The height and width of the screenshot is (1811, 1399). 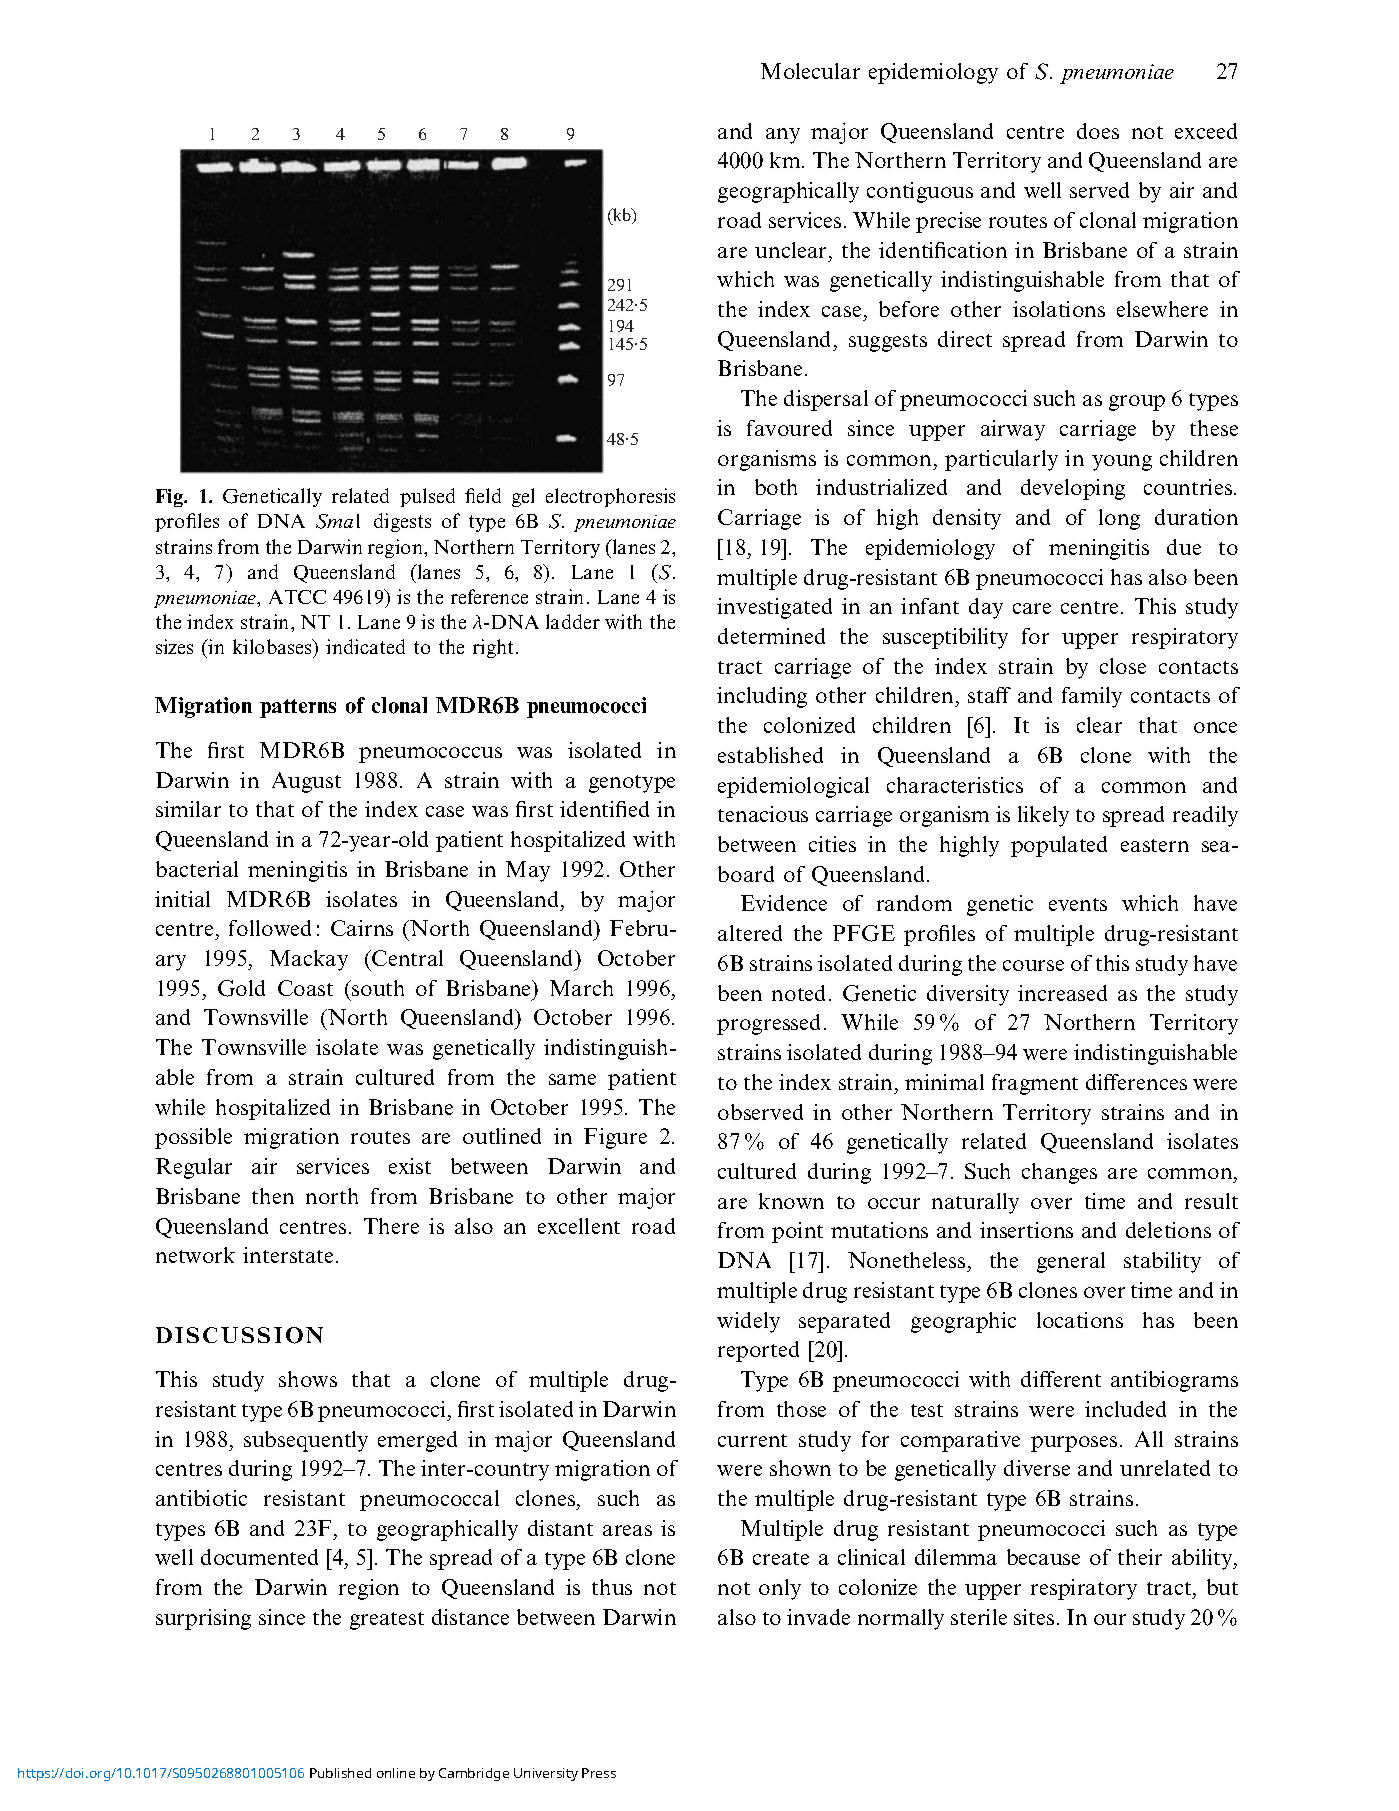 I want to click on shows, so click(x=308, y=1379).
